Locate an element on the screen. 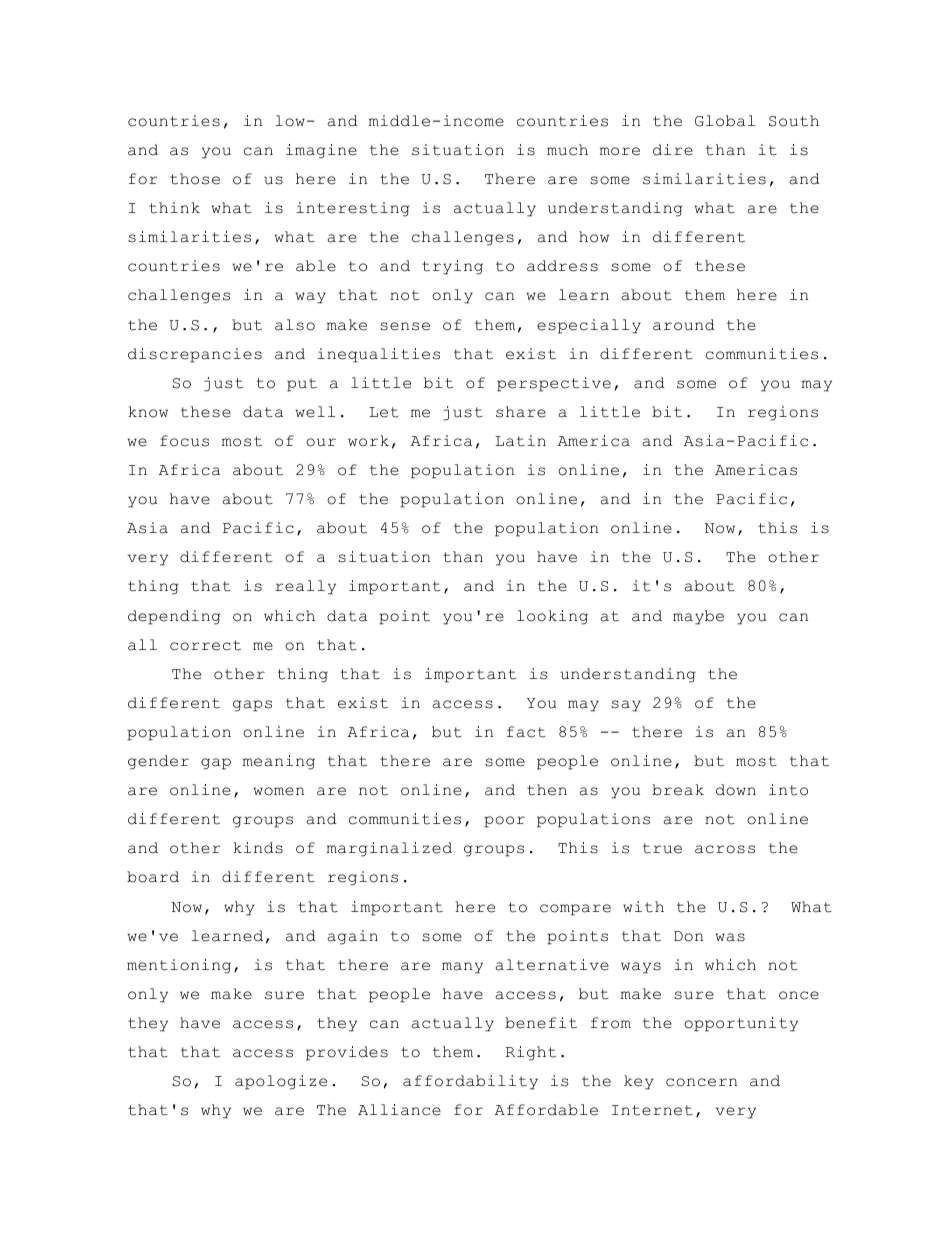  Latin is located at coordinates (520, 441).
